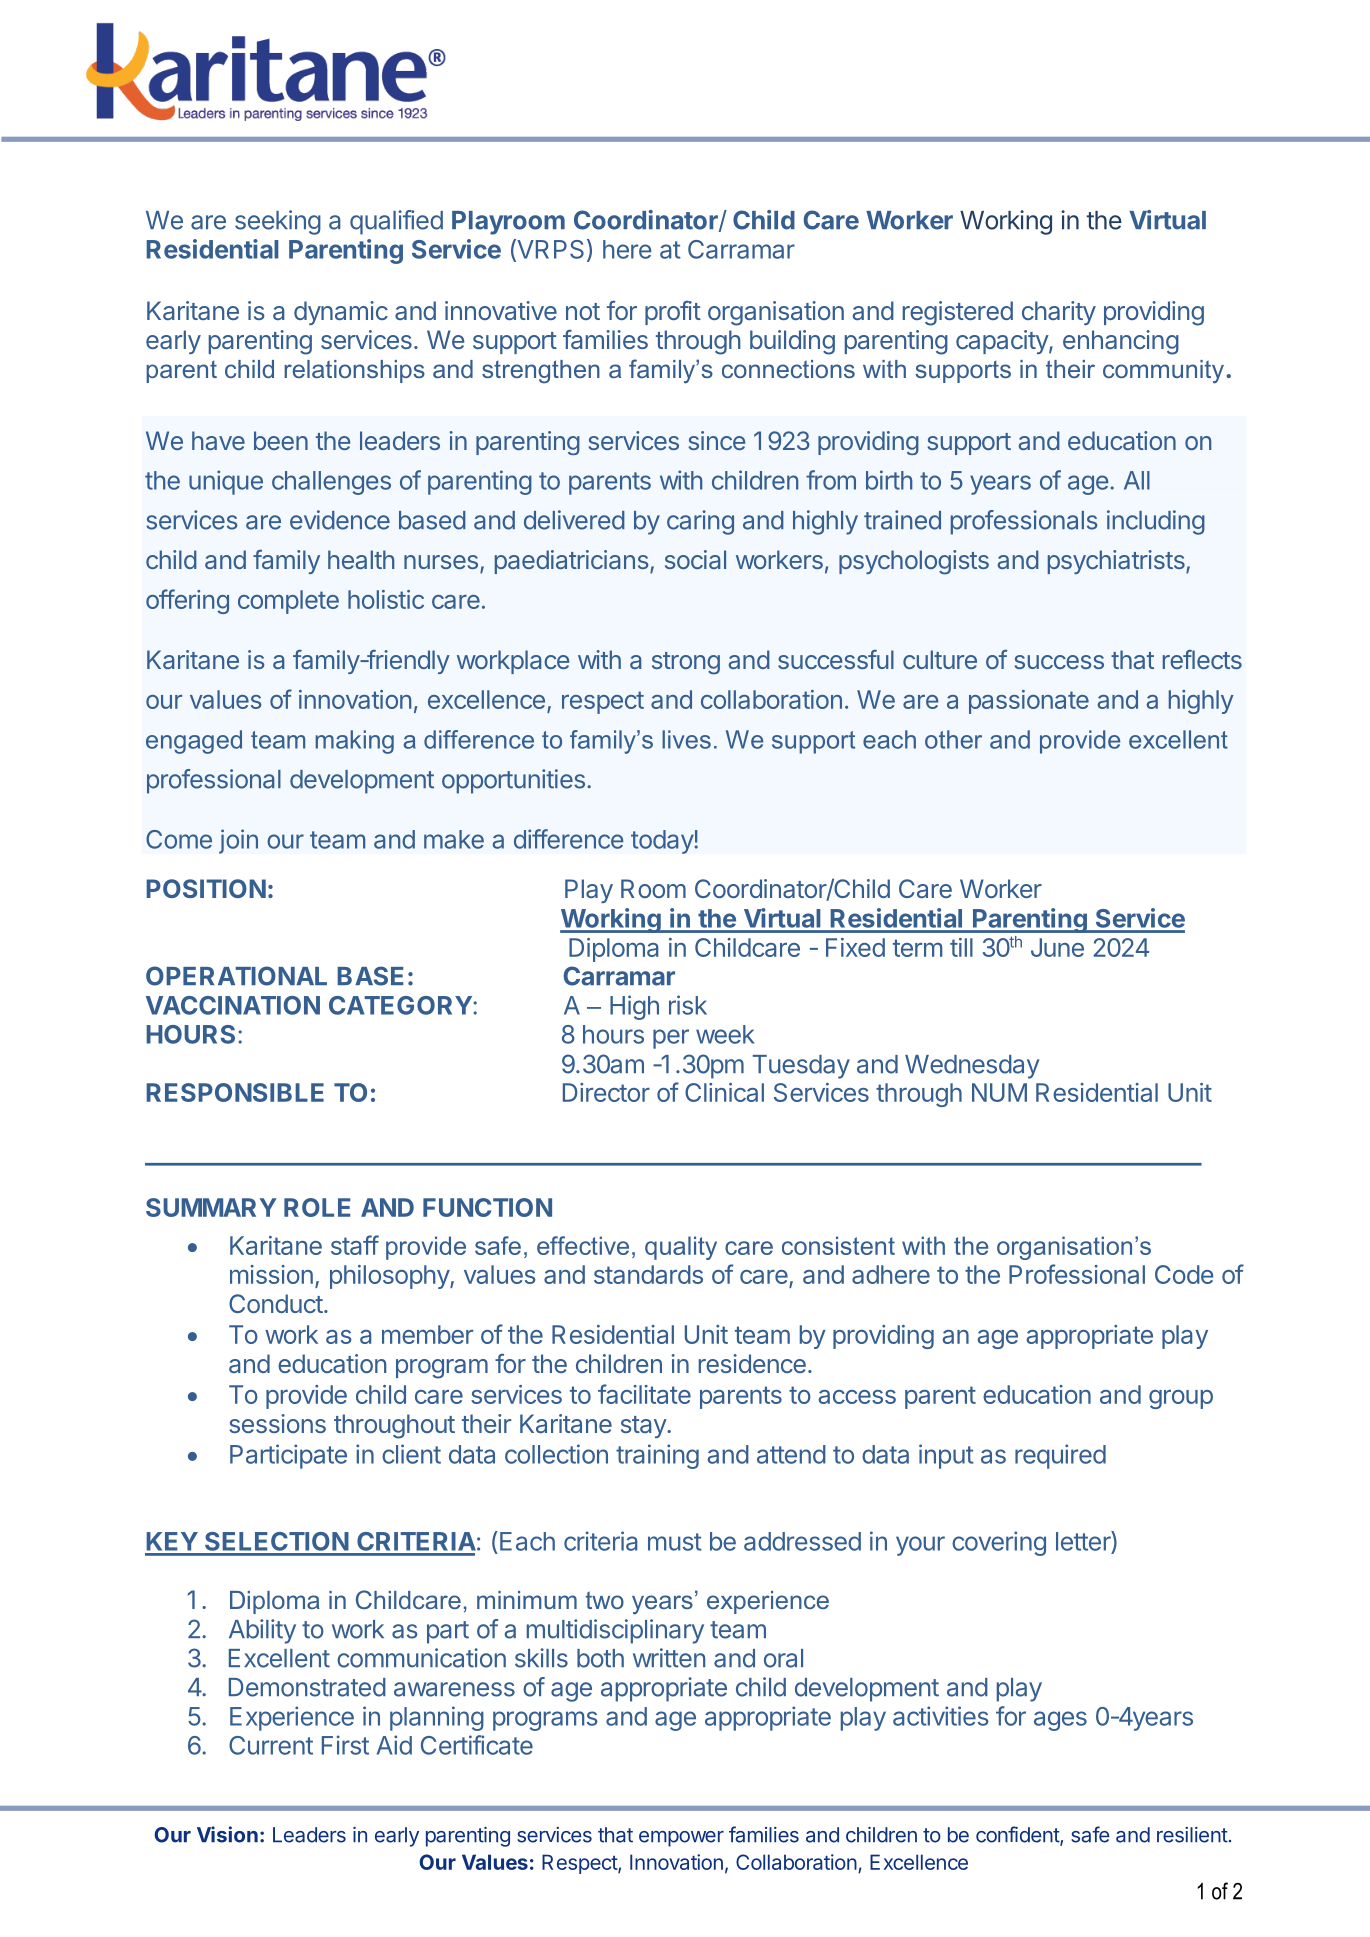 The height and width of the screenshot is (1937, 1370). Describe the element at coordinates (1057, 947) in the screenshot. I see `June` at that location.
